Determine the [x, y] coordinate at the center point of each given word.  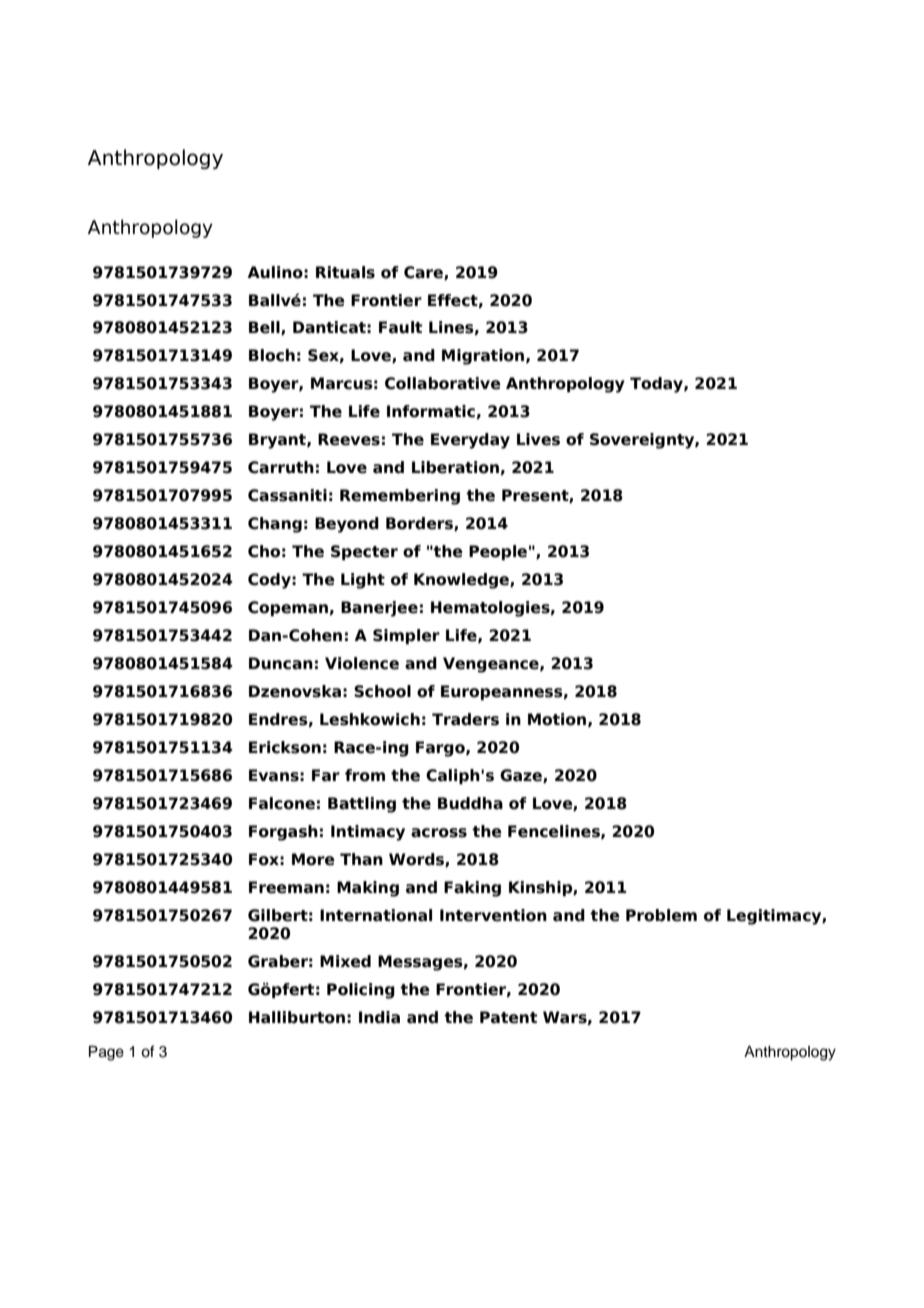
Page [106, 1053]
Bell [265, 328]
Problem [661, 915]
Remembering [400, 497]
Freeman [286, 887]
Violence [362, 663]
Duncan [281, 663]
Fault [400, 327]
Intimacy [368, 833]
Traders [465, 719]
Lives [538, 439]
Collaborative [443, 383]
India [379, 1017]
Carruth [281, 467]
